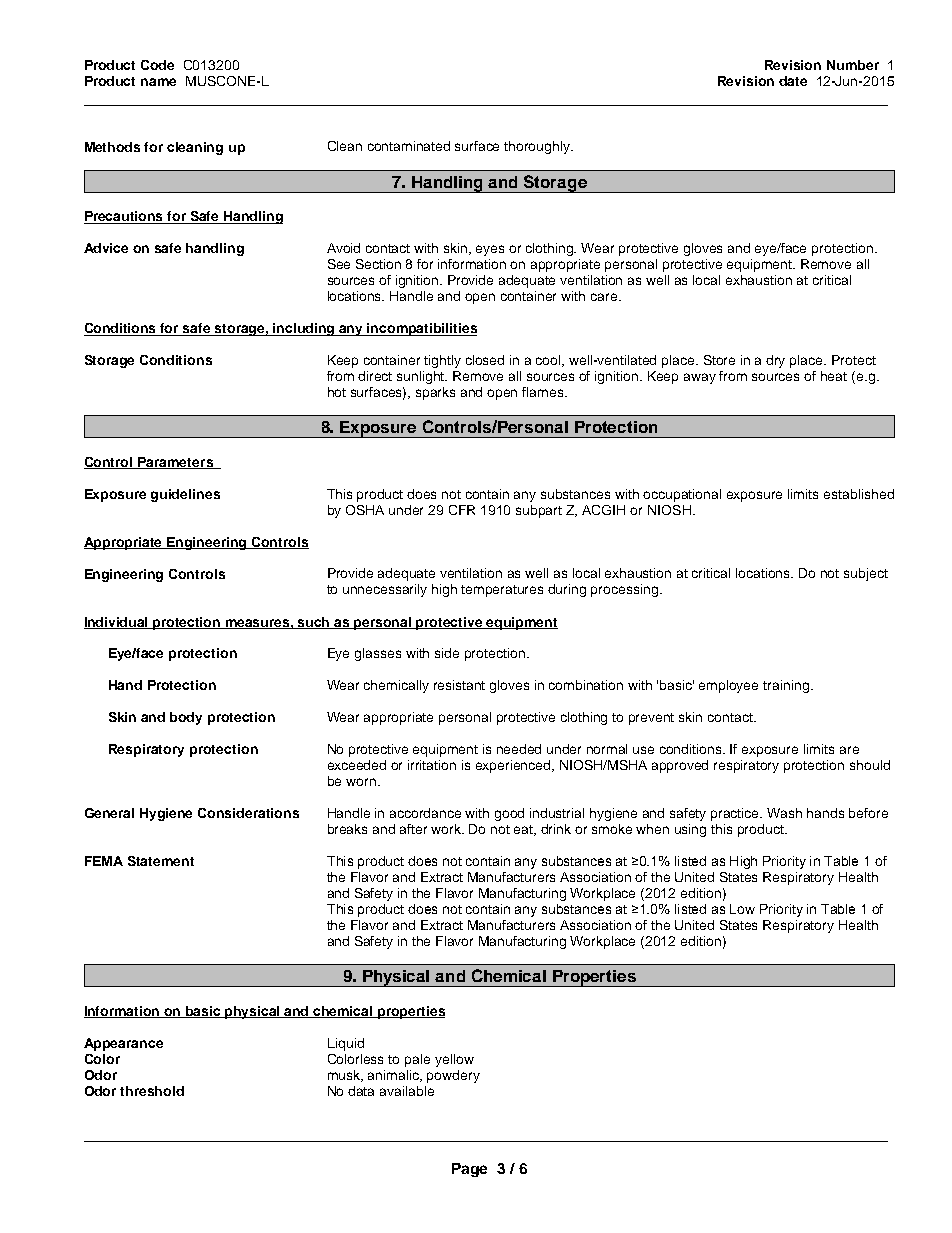  I want to click on temperatures, so click(502, 591).
